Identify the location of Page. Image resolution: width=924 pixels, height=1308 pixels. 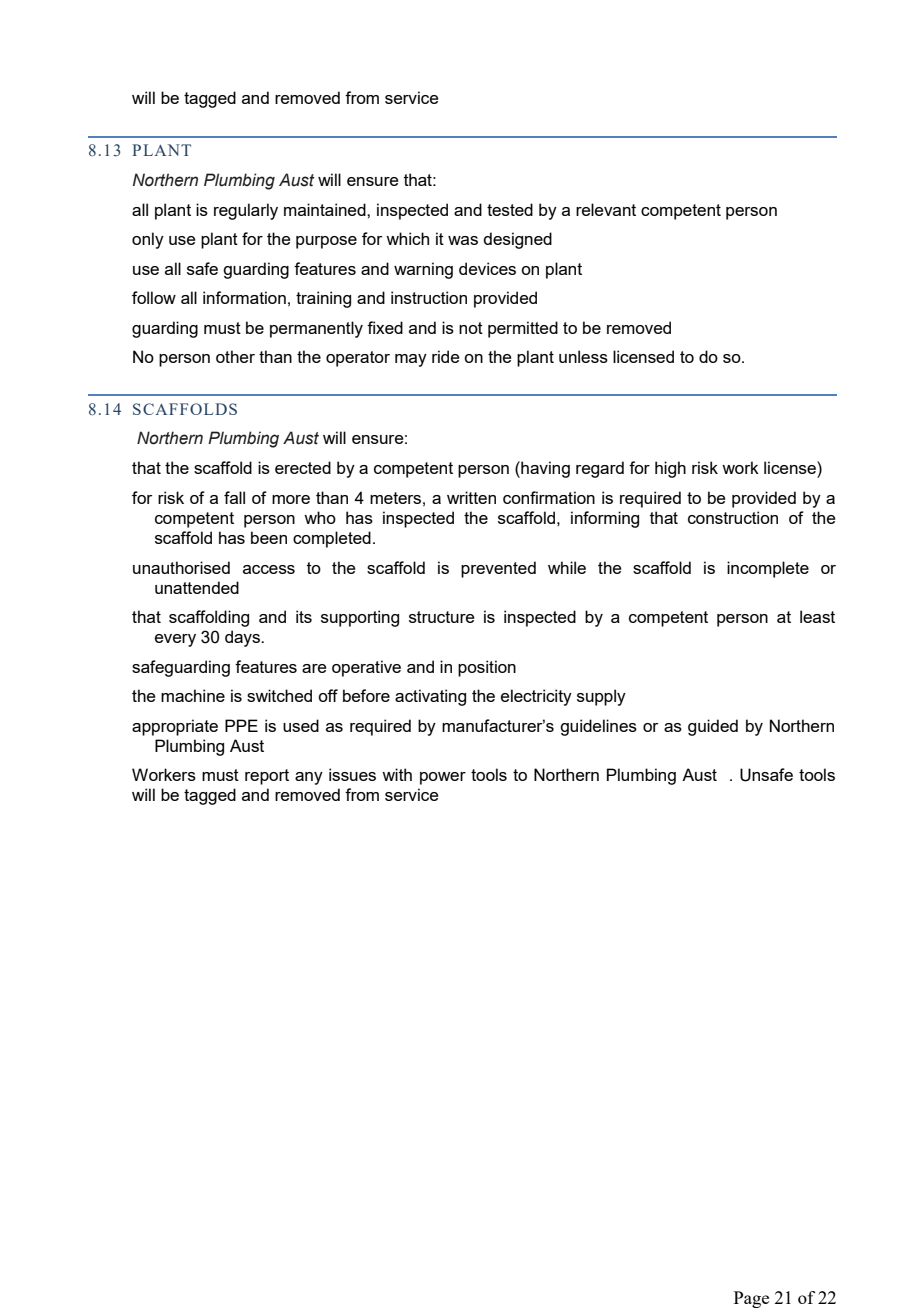
(751, 1299).
